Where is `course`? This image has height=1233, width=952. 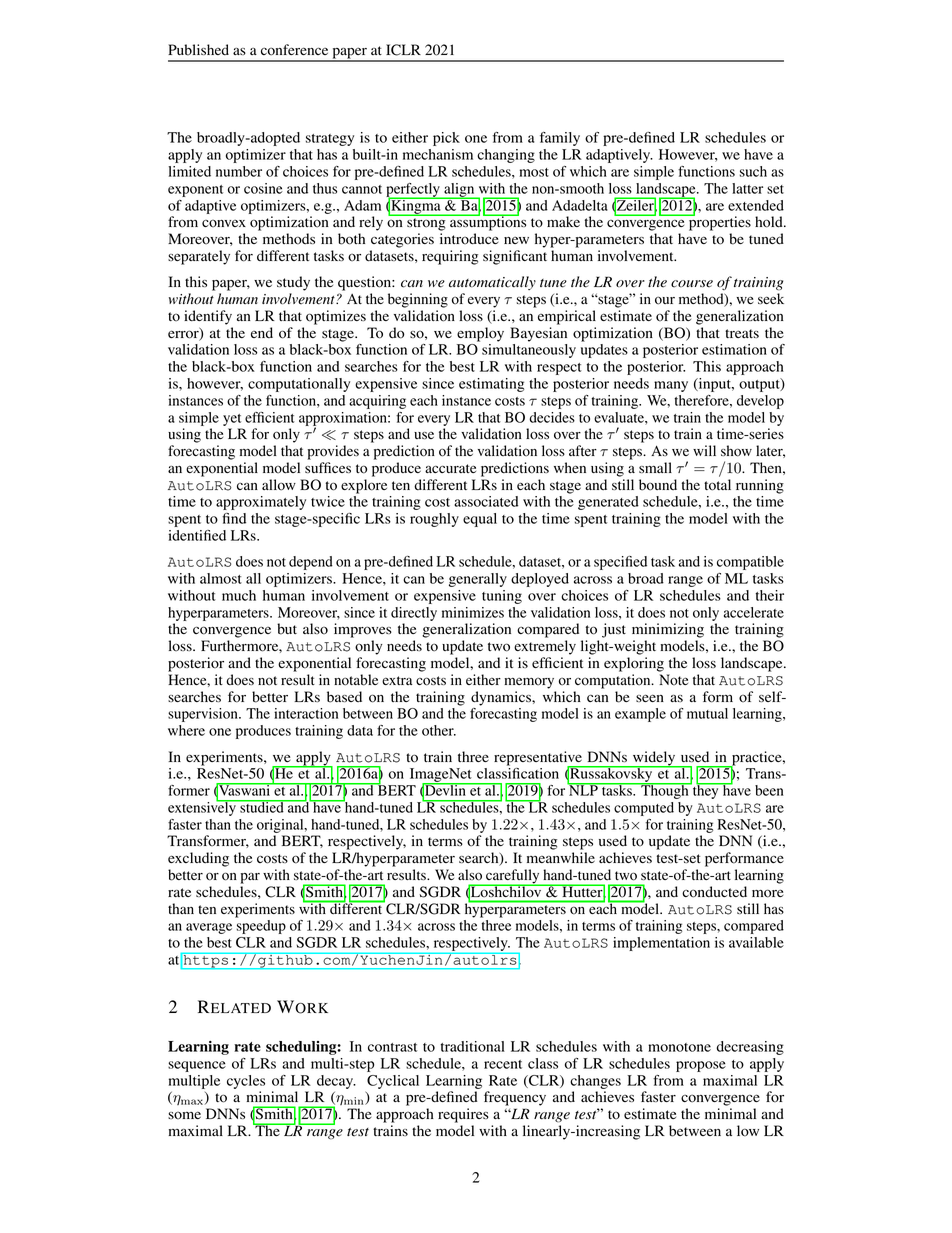
course is located at coordinates (692, 284).
